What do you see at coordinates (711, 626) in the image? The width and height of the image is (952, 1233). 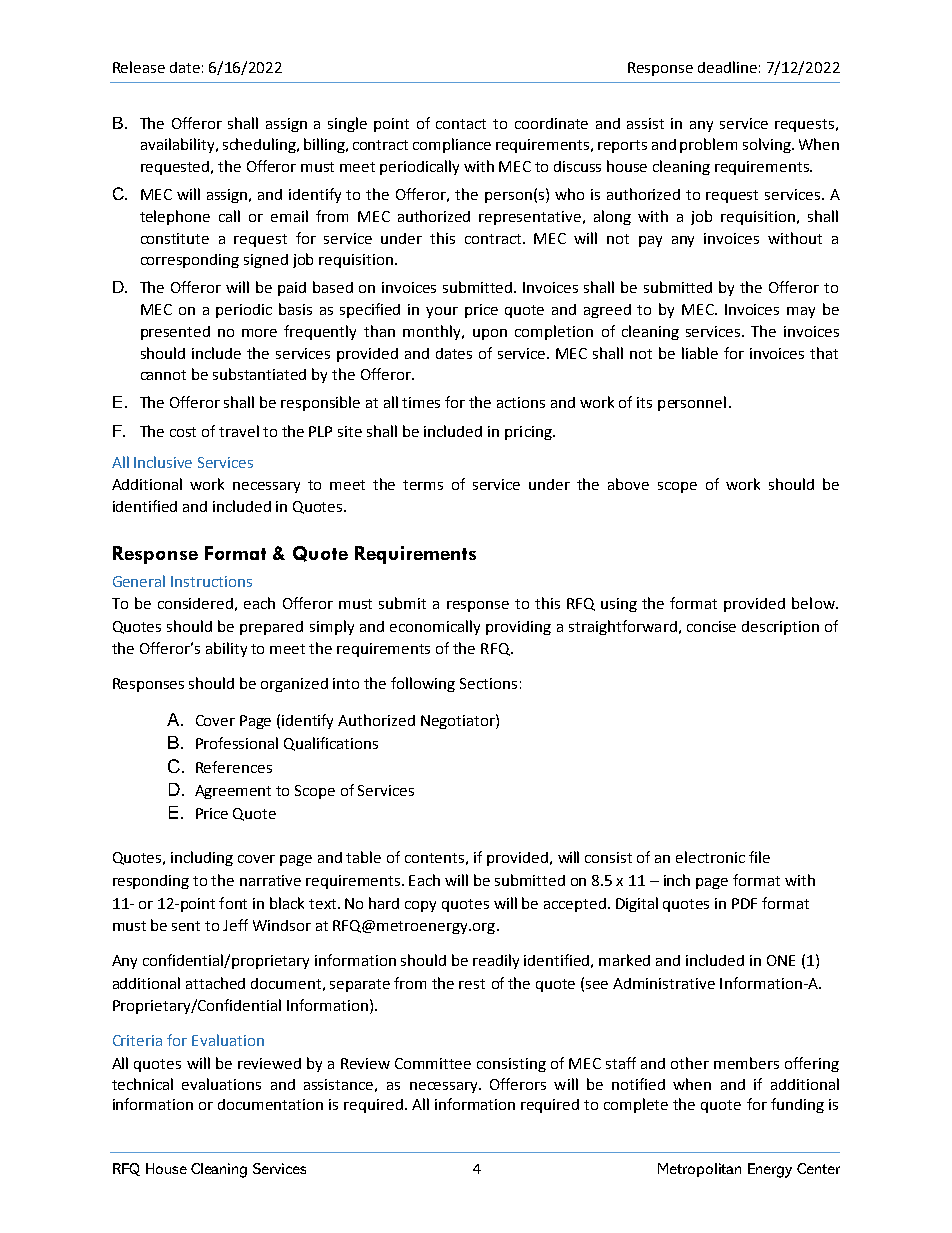 I see `concise` at bounding box center [711, 626].
